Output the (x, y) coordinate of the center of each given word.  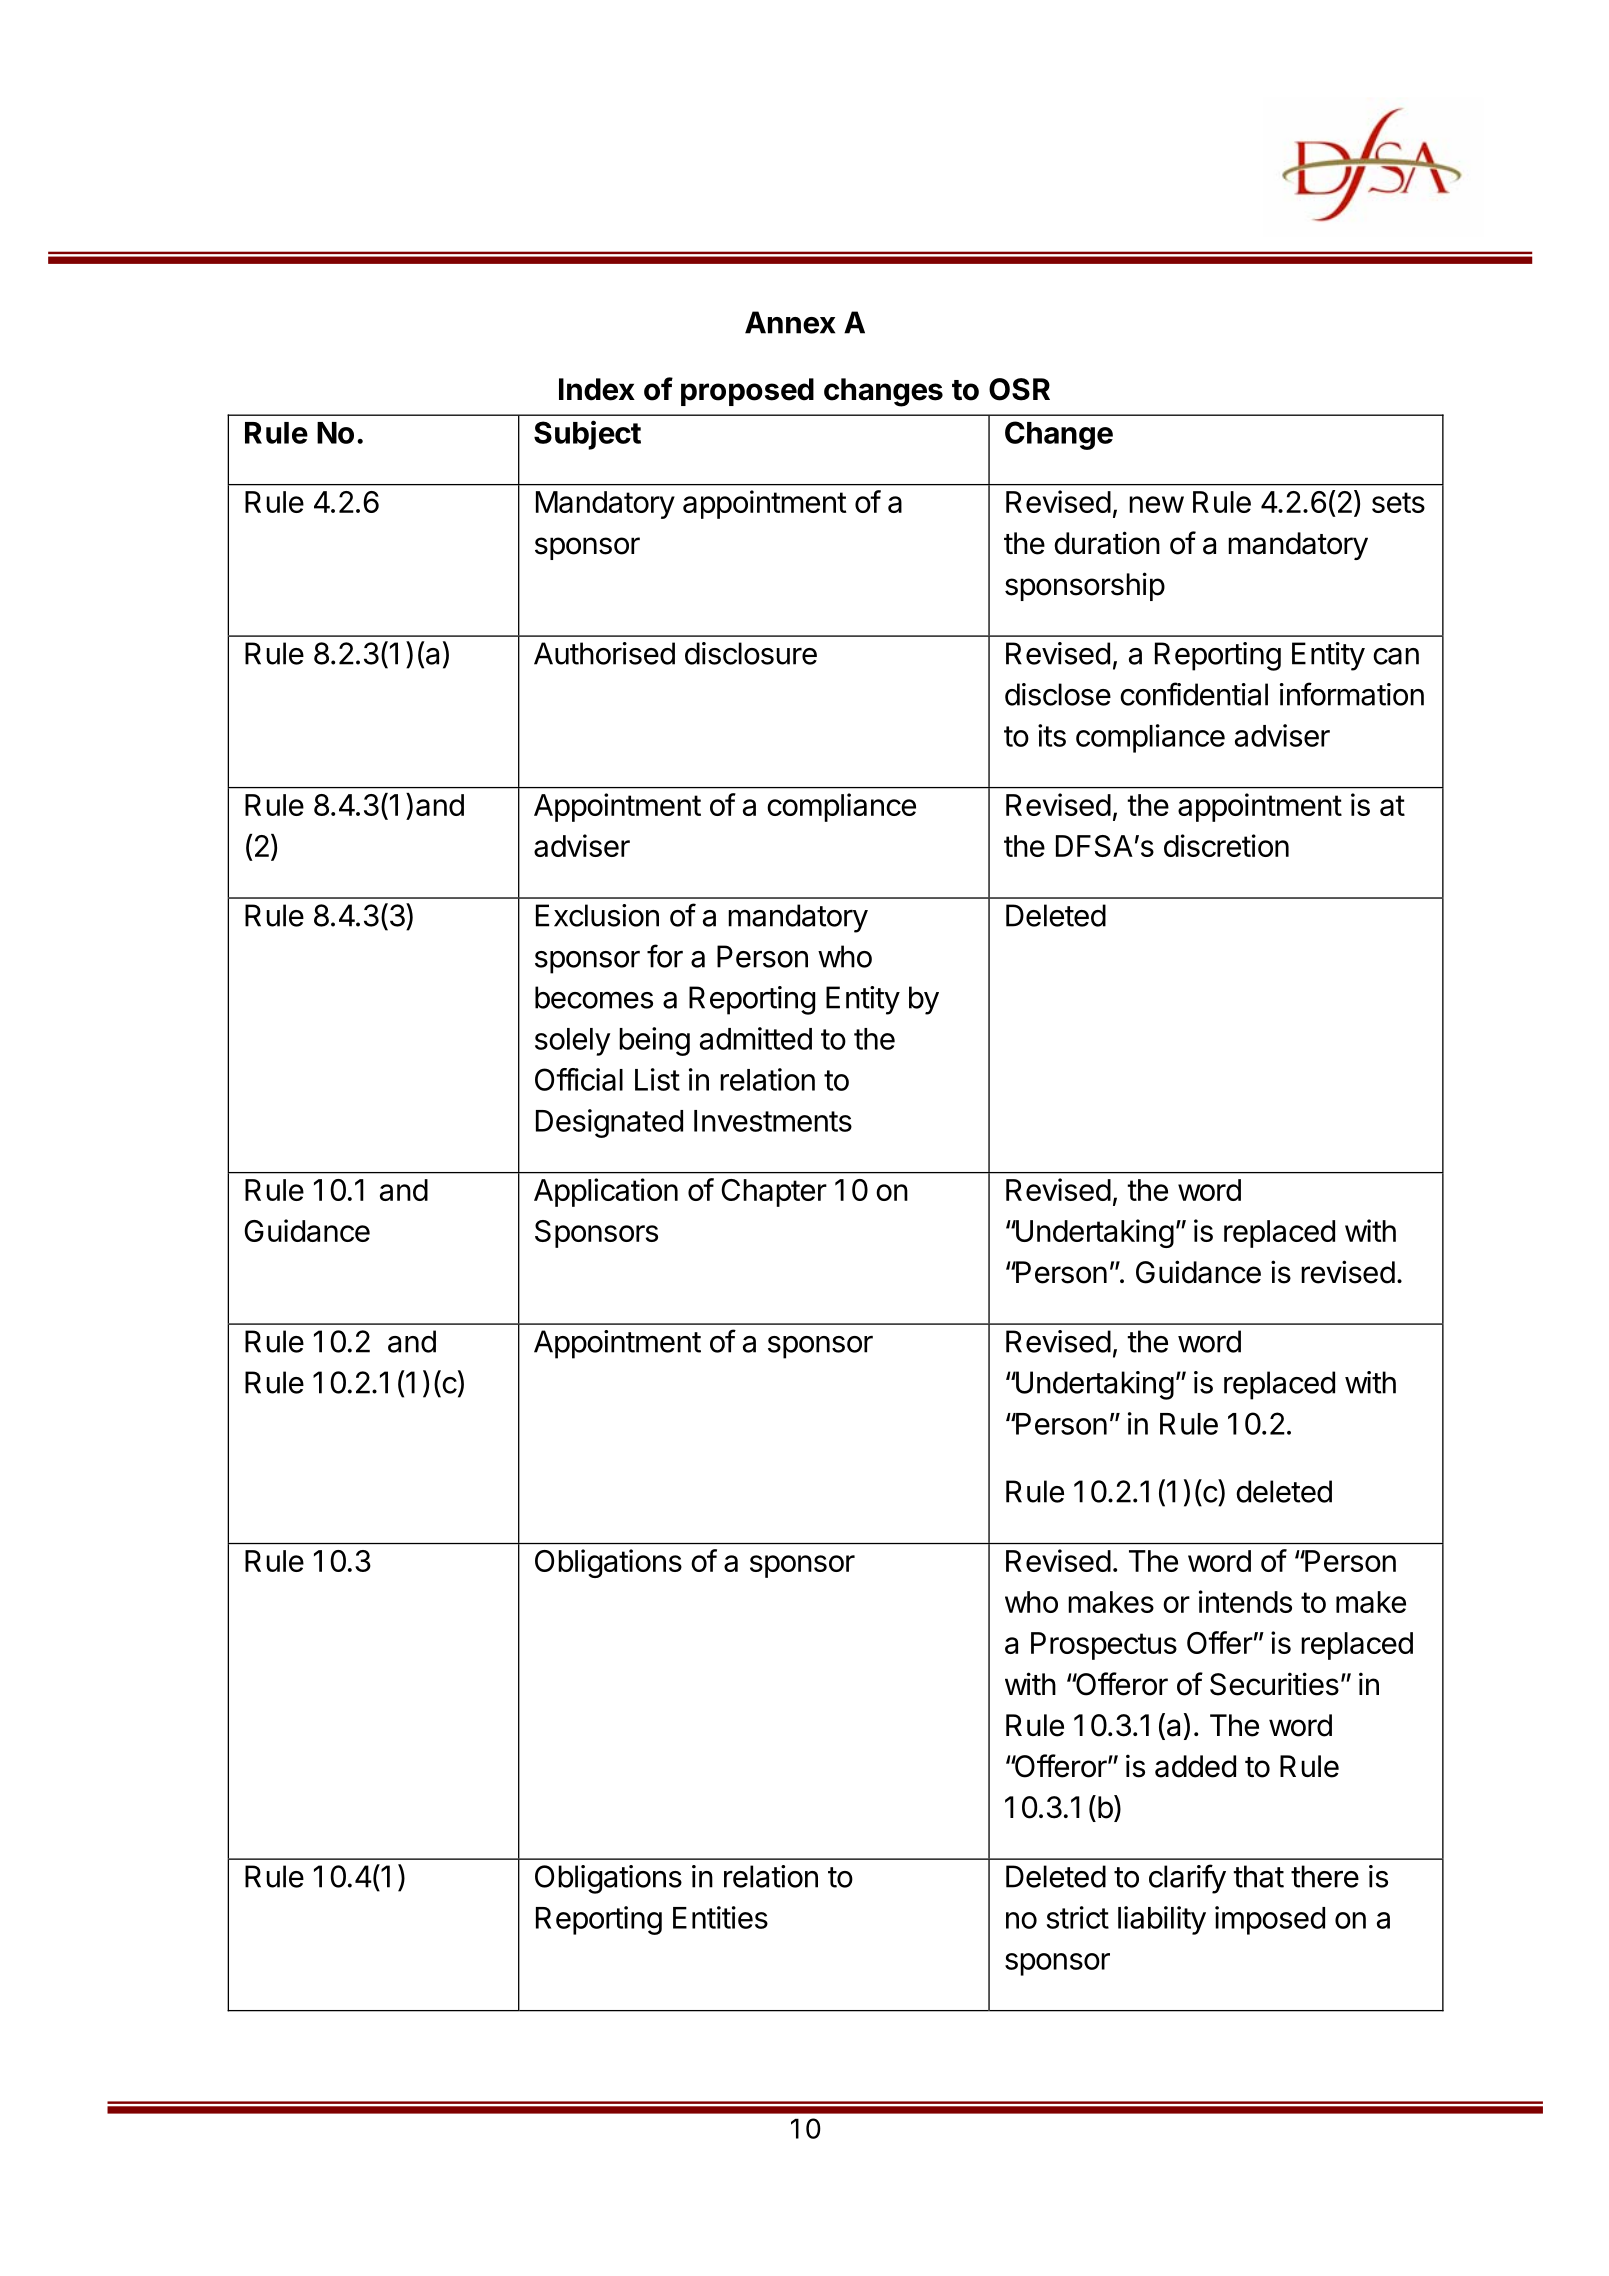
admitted (756, 1038)
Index (597, 389)
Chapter (774, 1193)
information (1352, 694)
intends (1245, 1601)
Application (606, 1192)
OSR (1019, 389)
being (654, 1041)
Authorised (604, 653)
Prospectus (1104, 1646)
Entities (720, 1917)
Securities (1274, 1684)
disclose (1058, 694)
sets (1398, 502)
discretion (1226, 845)
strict (1078, 1917)
